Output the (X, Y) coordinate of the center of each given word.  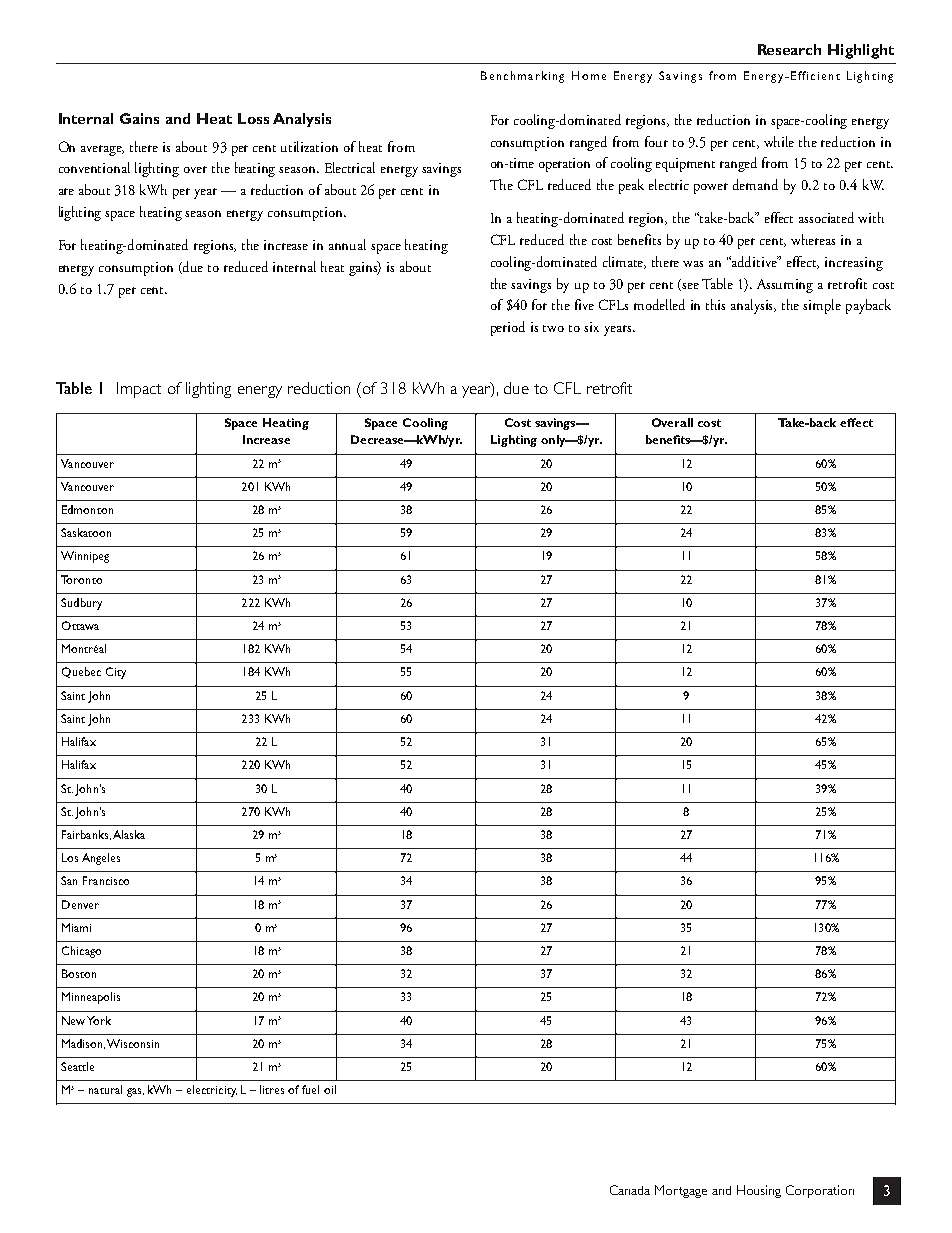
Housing (759, 1191)
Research (789, 49)
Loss (253, 118)
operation (564, 165)
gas (135, 1092)
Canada (630, 1190)
